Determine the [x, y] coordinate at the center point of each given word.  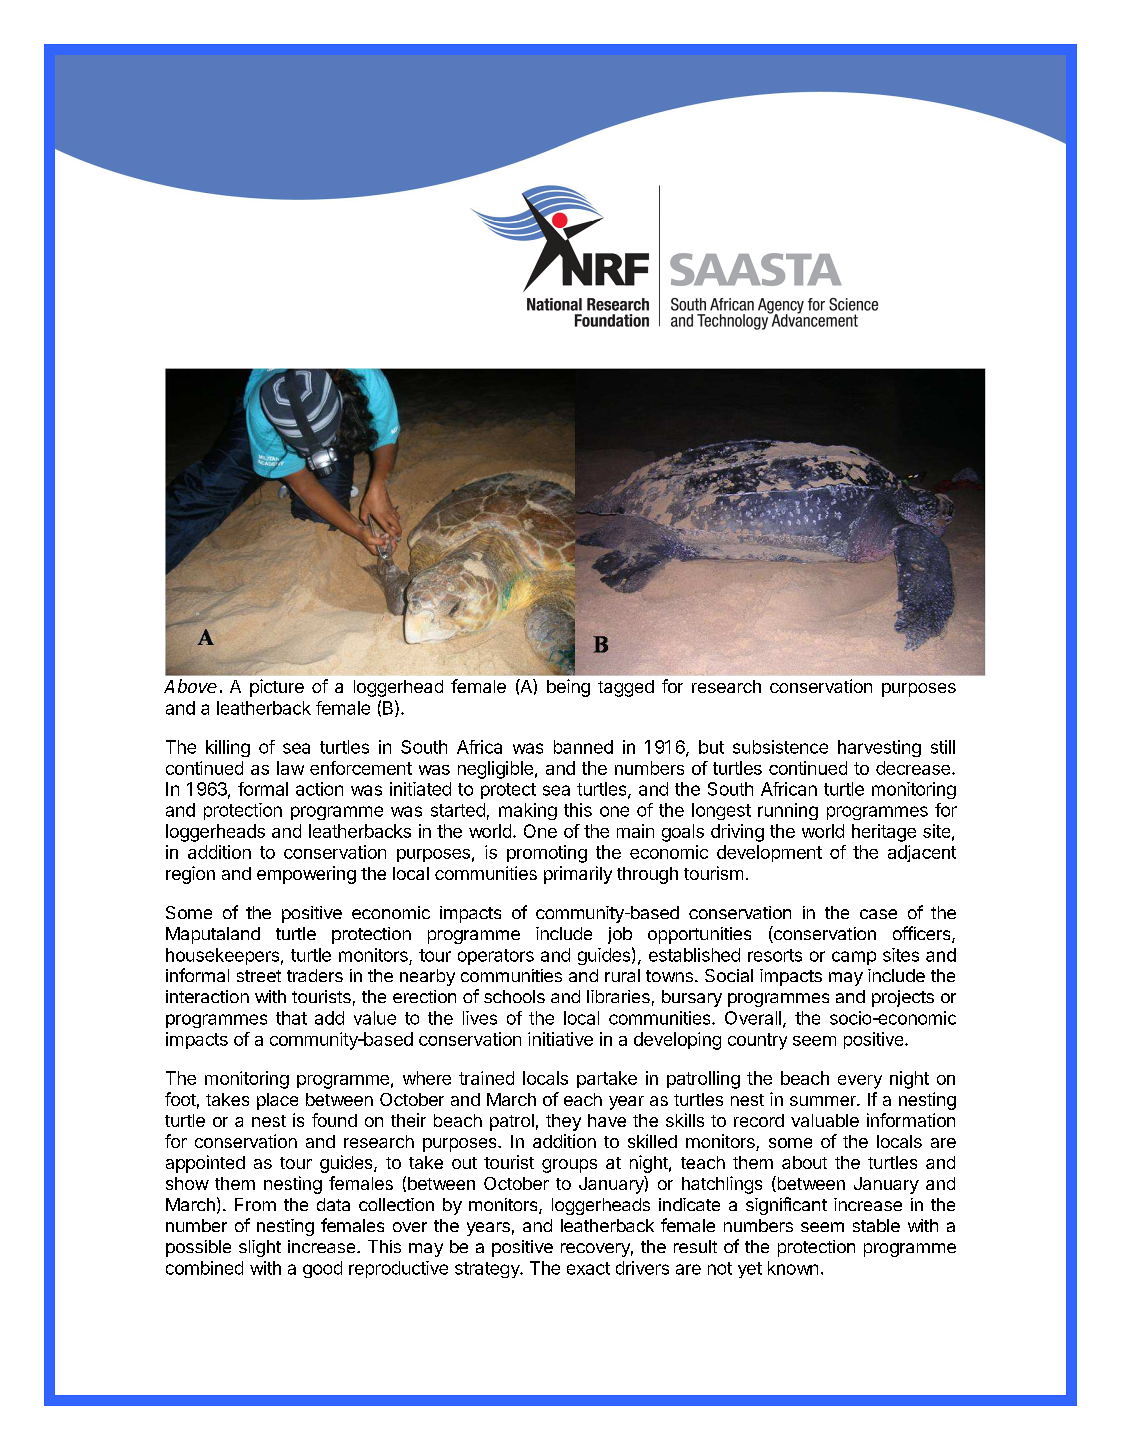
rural [622, 975]
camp [854, 958]
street [259, 976]
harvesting [879, 748]
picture [277, 688]
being [568, 688]
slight [260, 1248]
